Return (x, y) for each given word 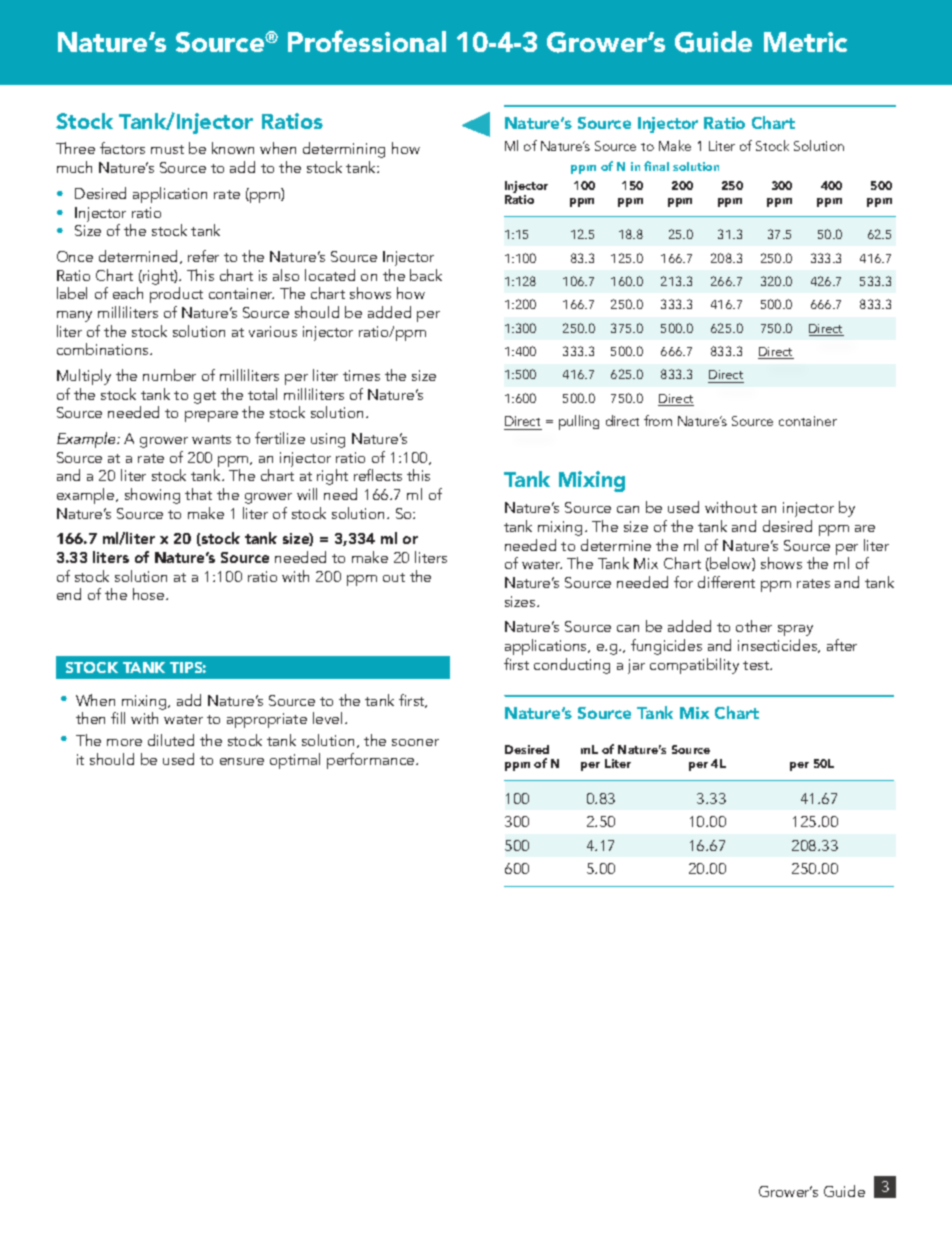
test (757, 665)
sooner (415, 742)
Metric (805, 42)
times (361, 375)
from (658, 420)
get (205, 397)
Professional (367, 41)
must (167, 149)
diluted (171, 740)
